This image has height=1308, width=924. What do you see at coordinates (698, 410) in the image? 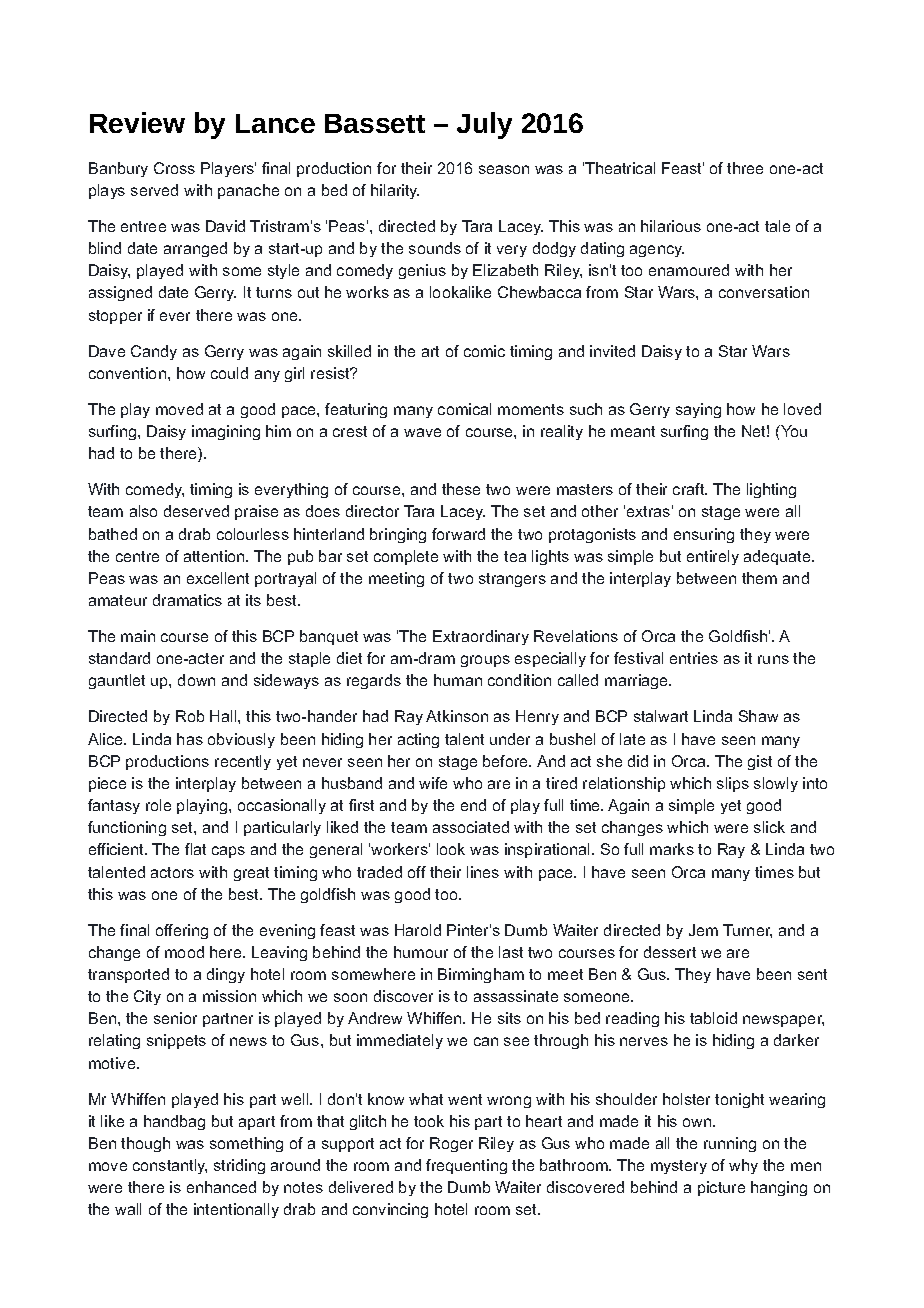
I see `saying` at bounding box center [698, 410].
